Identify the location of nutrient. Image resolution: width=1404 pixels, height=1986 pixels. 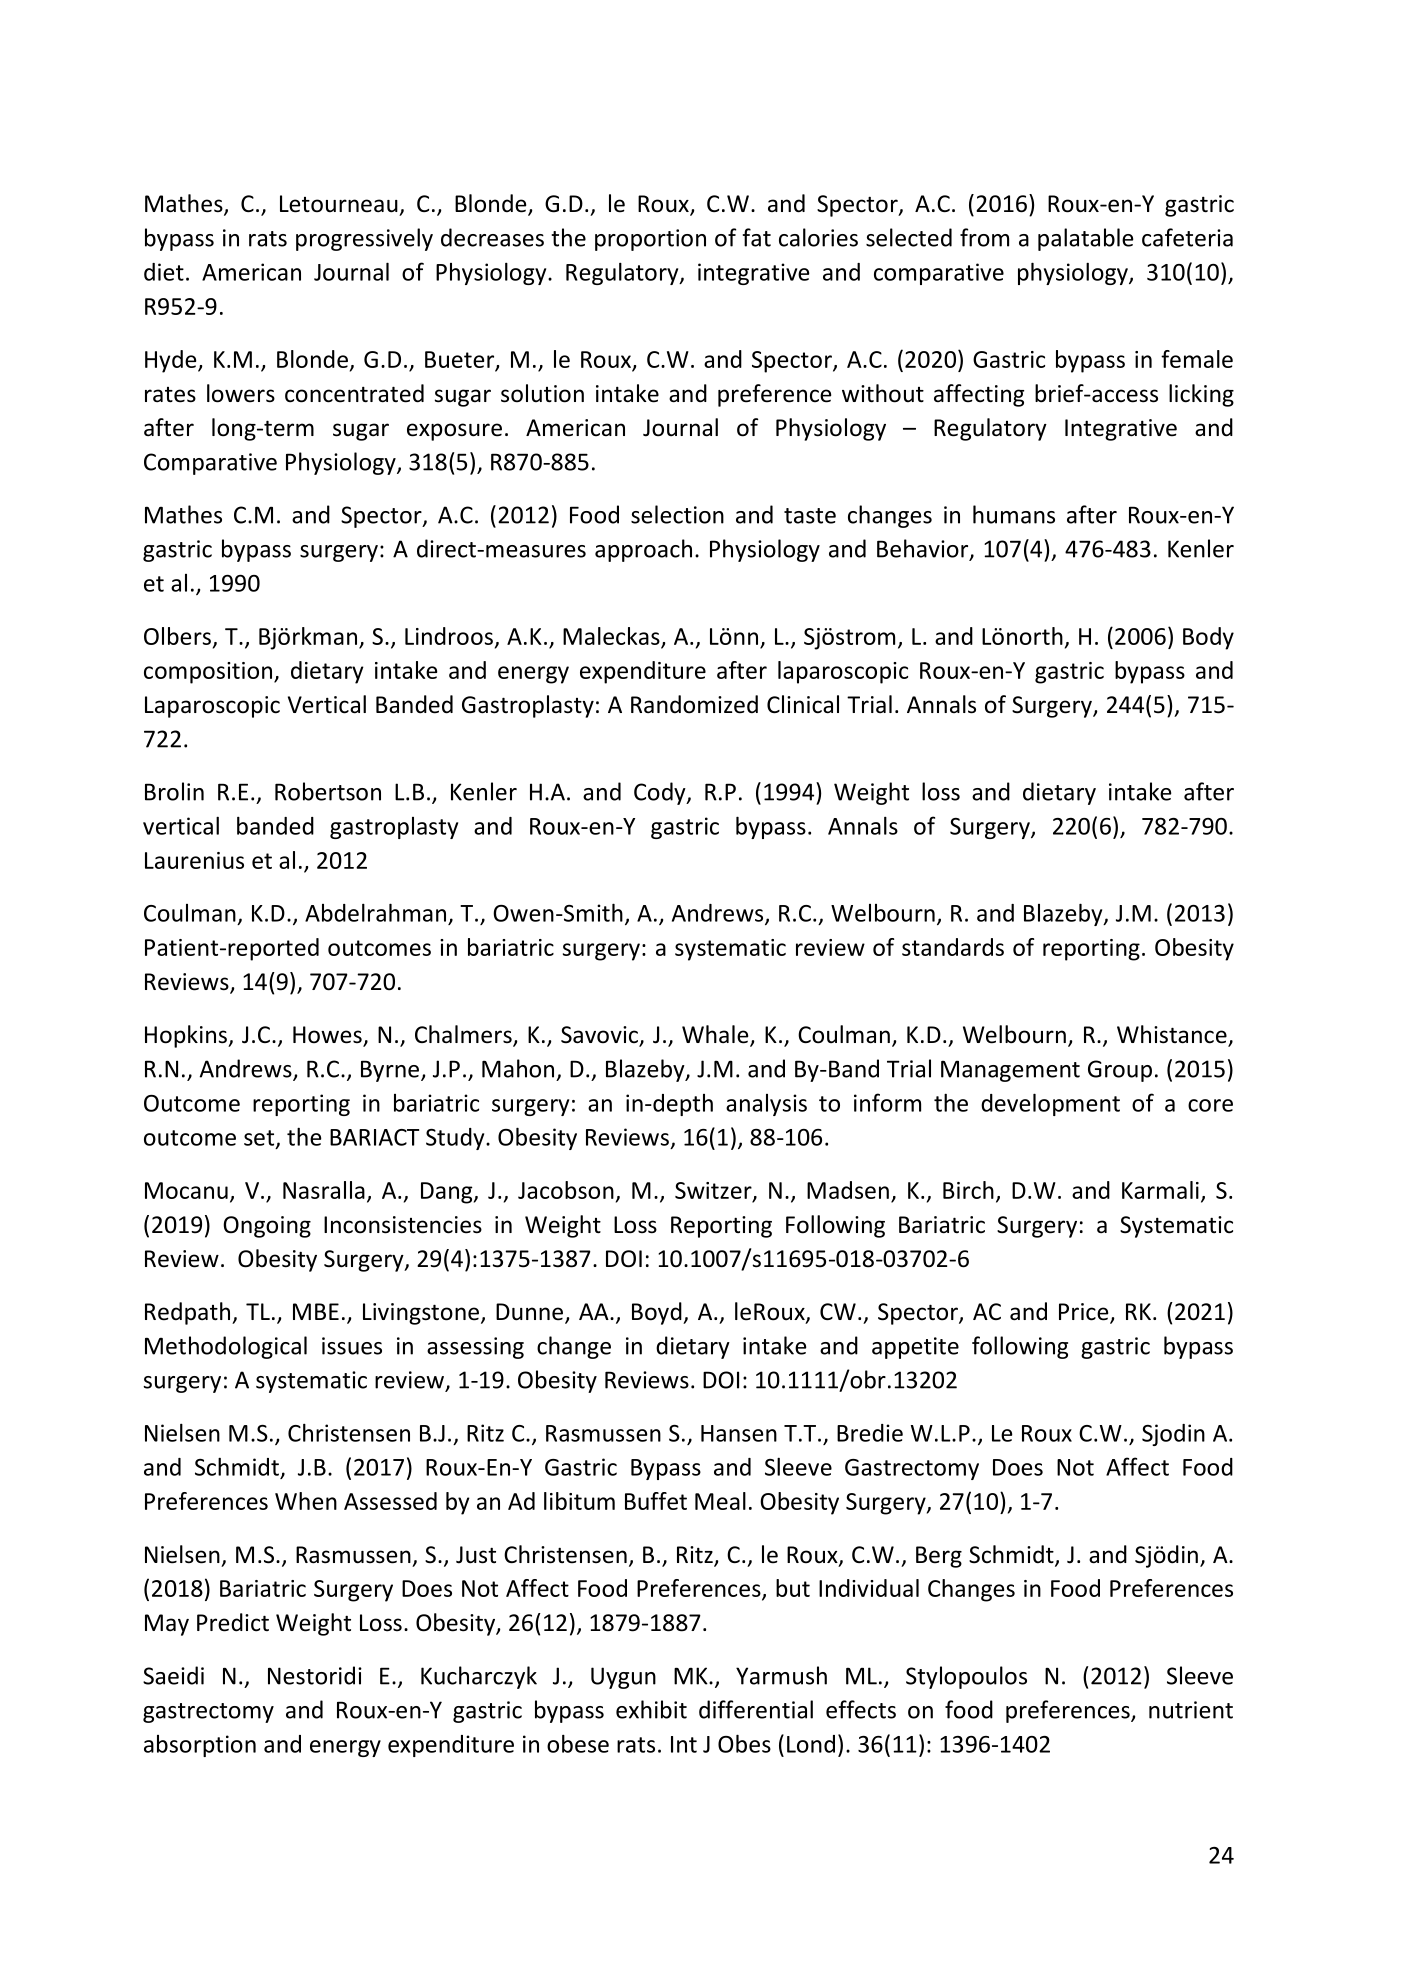
(1191, 1710).
